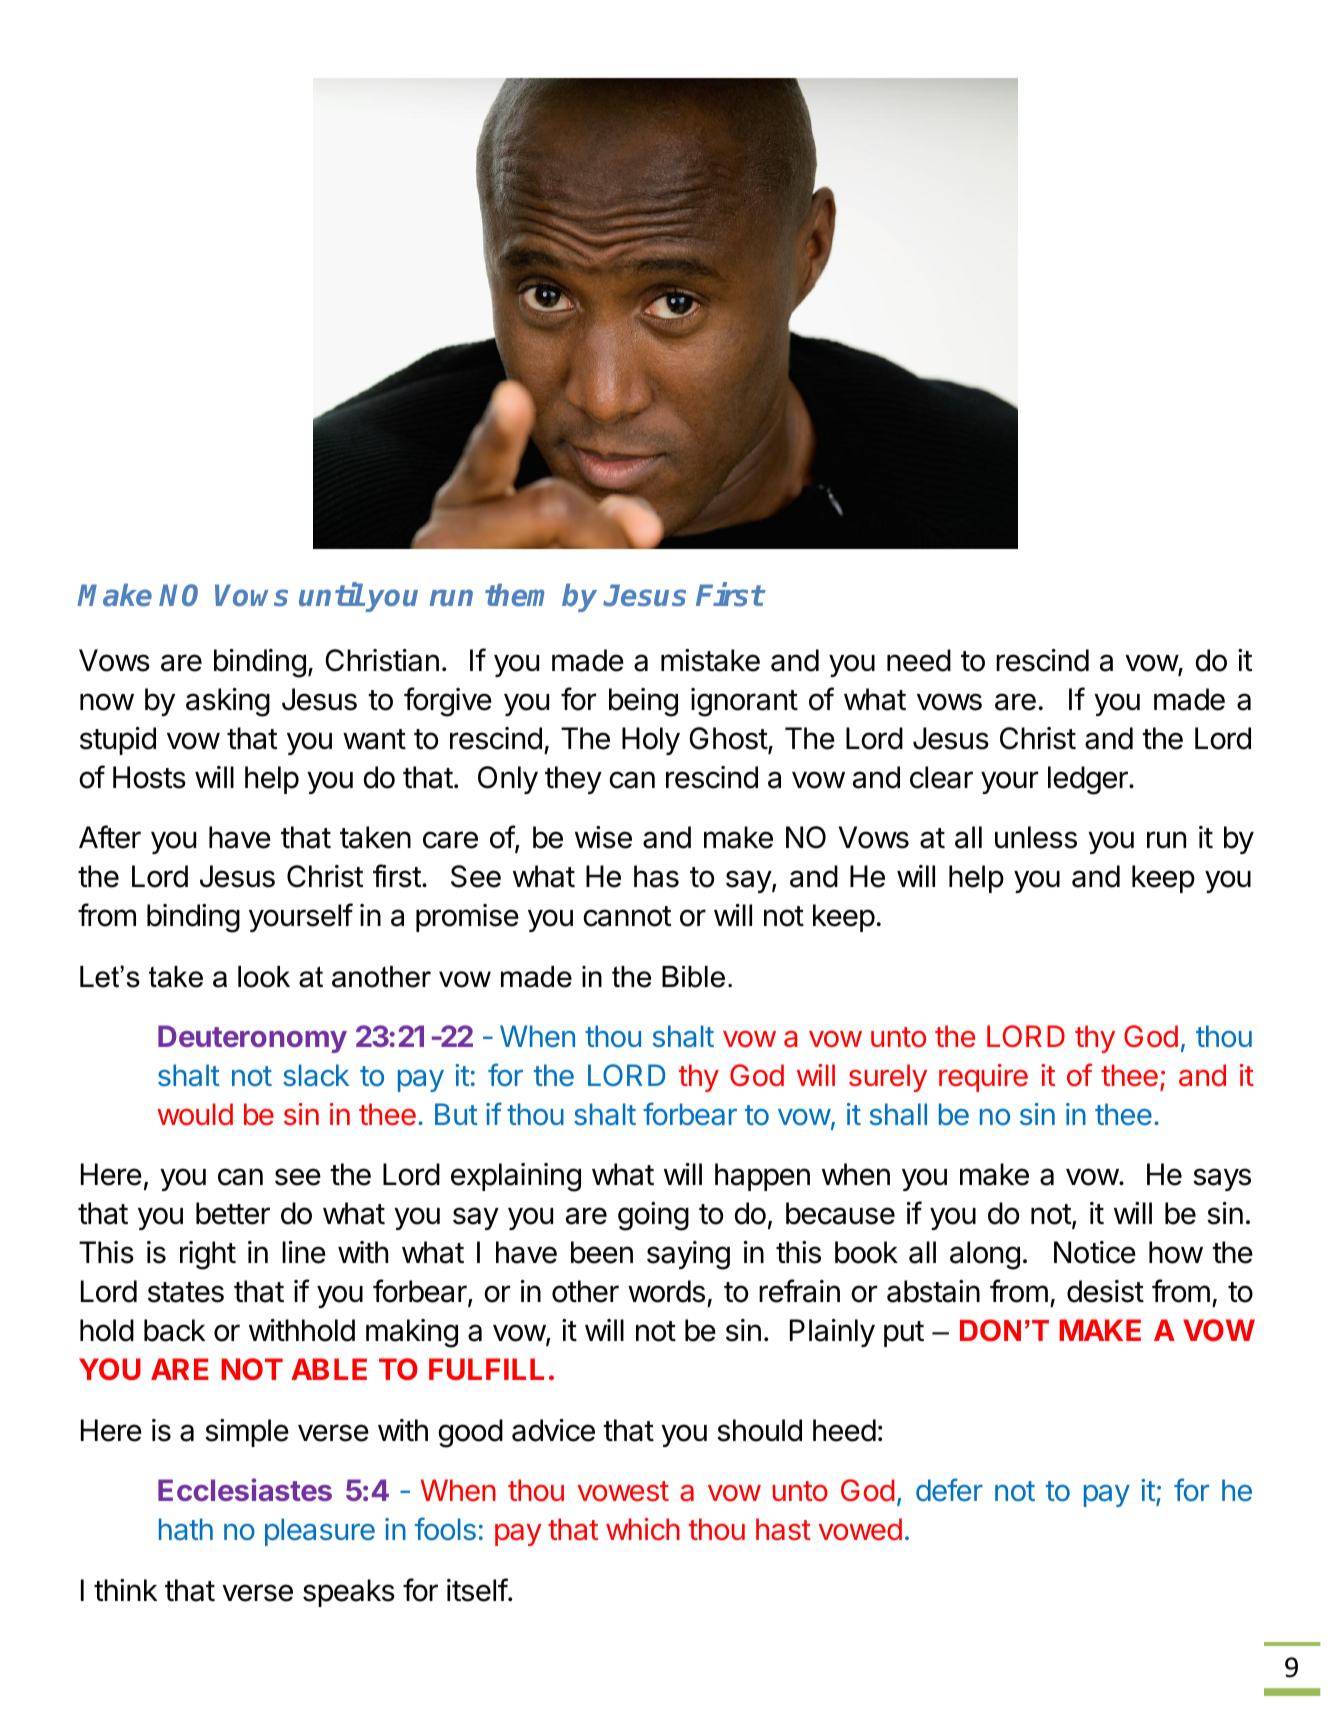  What do you see at coordinates (949, 1490) in the document?
I see `defer` at bounding box center [949, 1490].
